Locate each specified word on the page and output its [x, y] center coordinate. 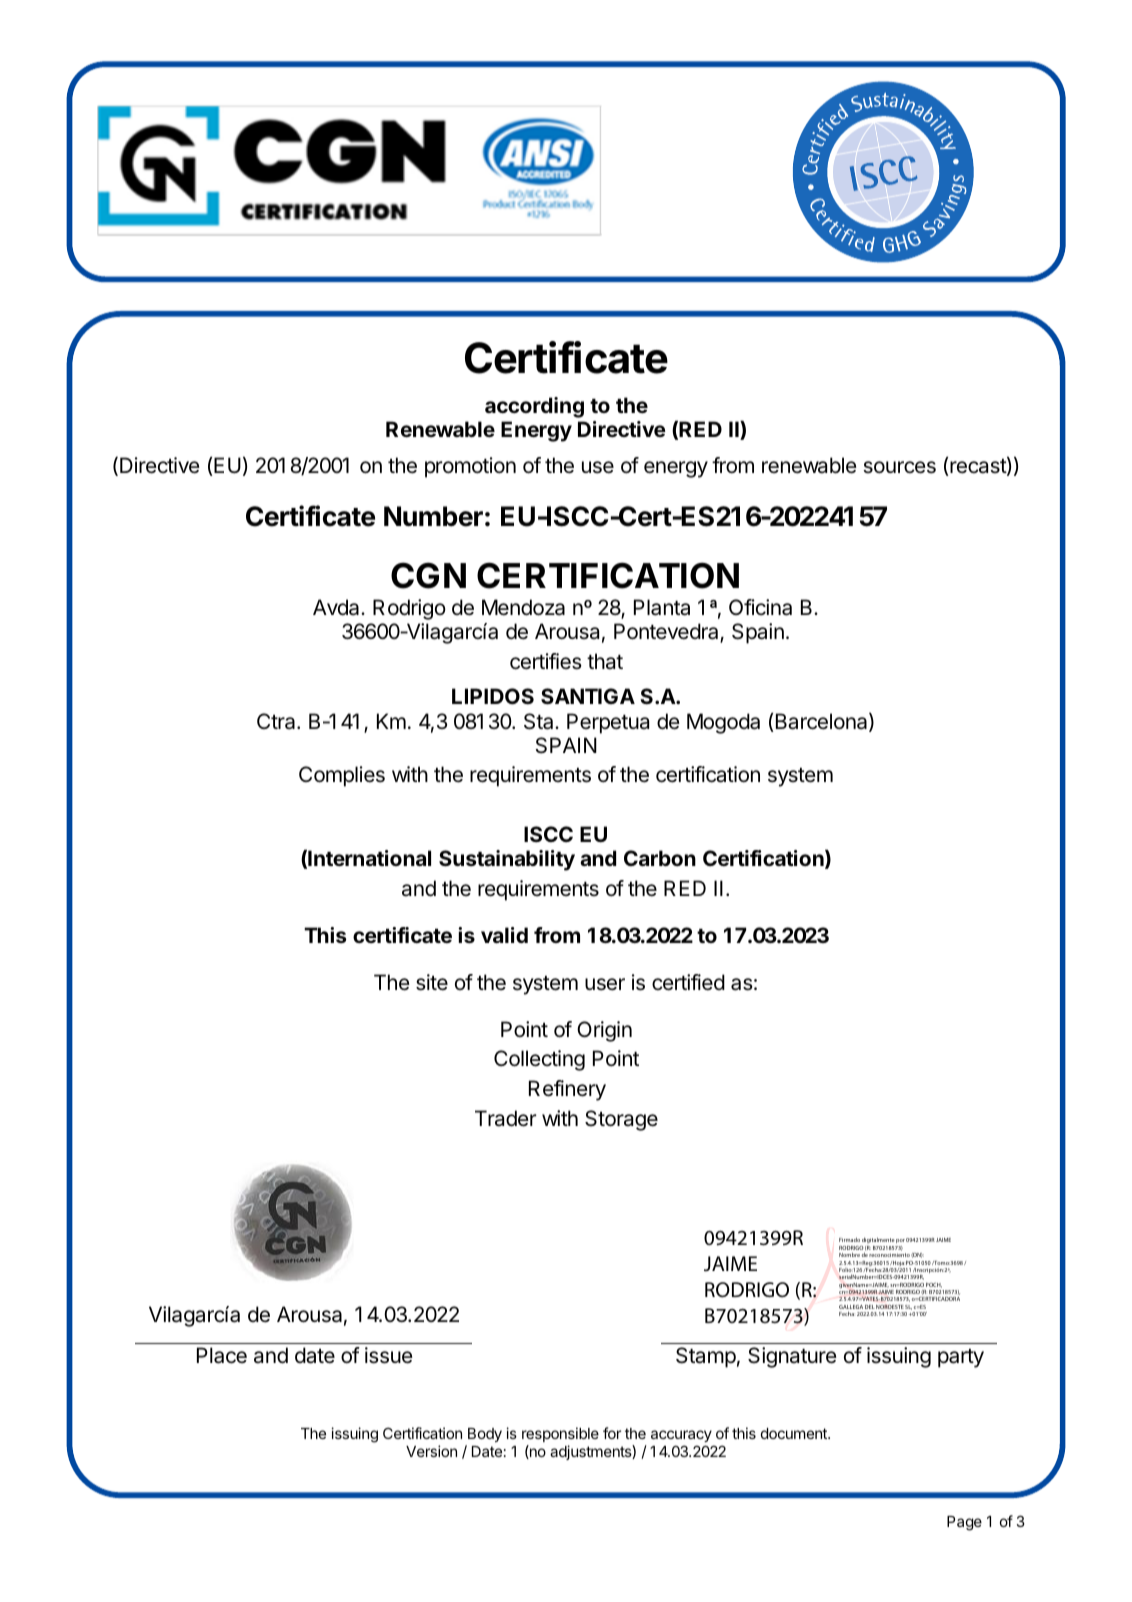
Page [964, 1523]
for [612, 1433]
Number [433, 516]
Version [431, 1451]
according [534, 407]
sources [899, 467]
